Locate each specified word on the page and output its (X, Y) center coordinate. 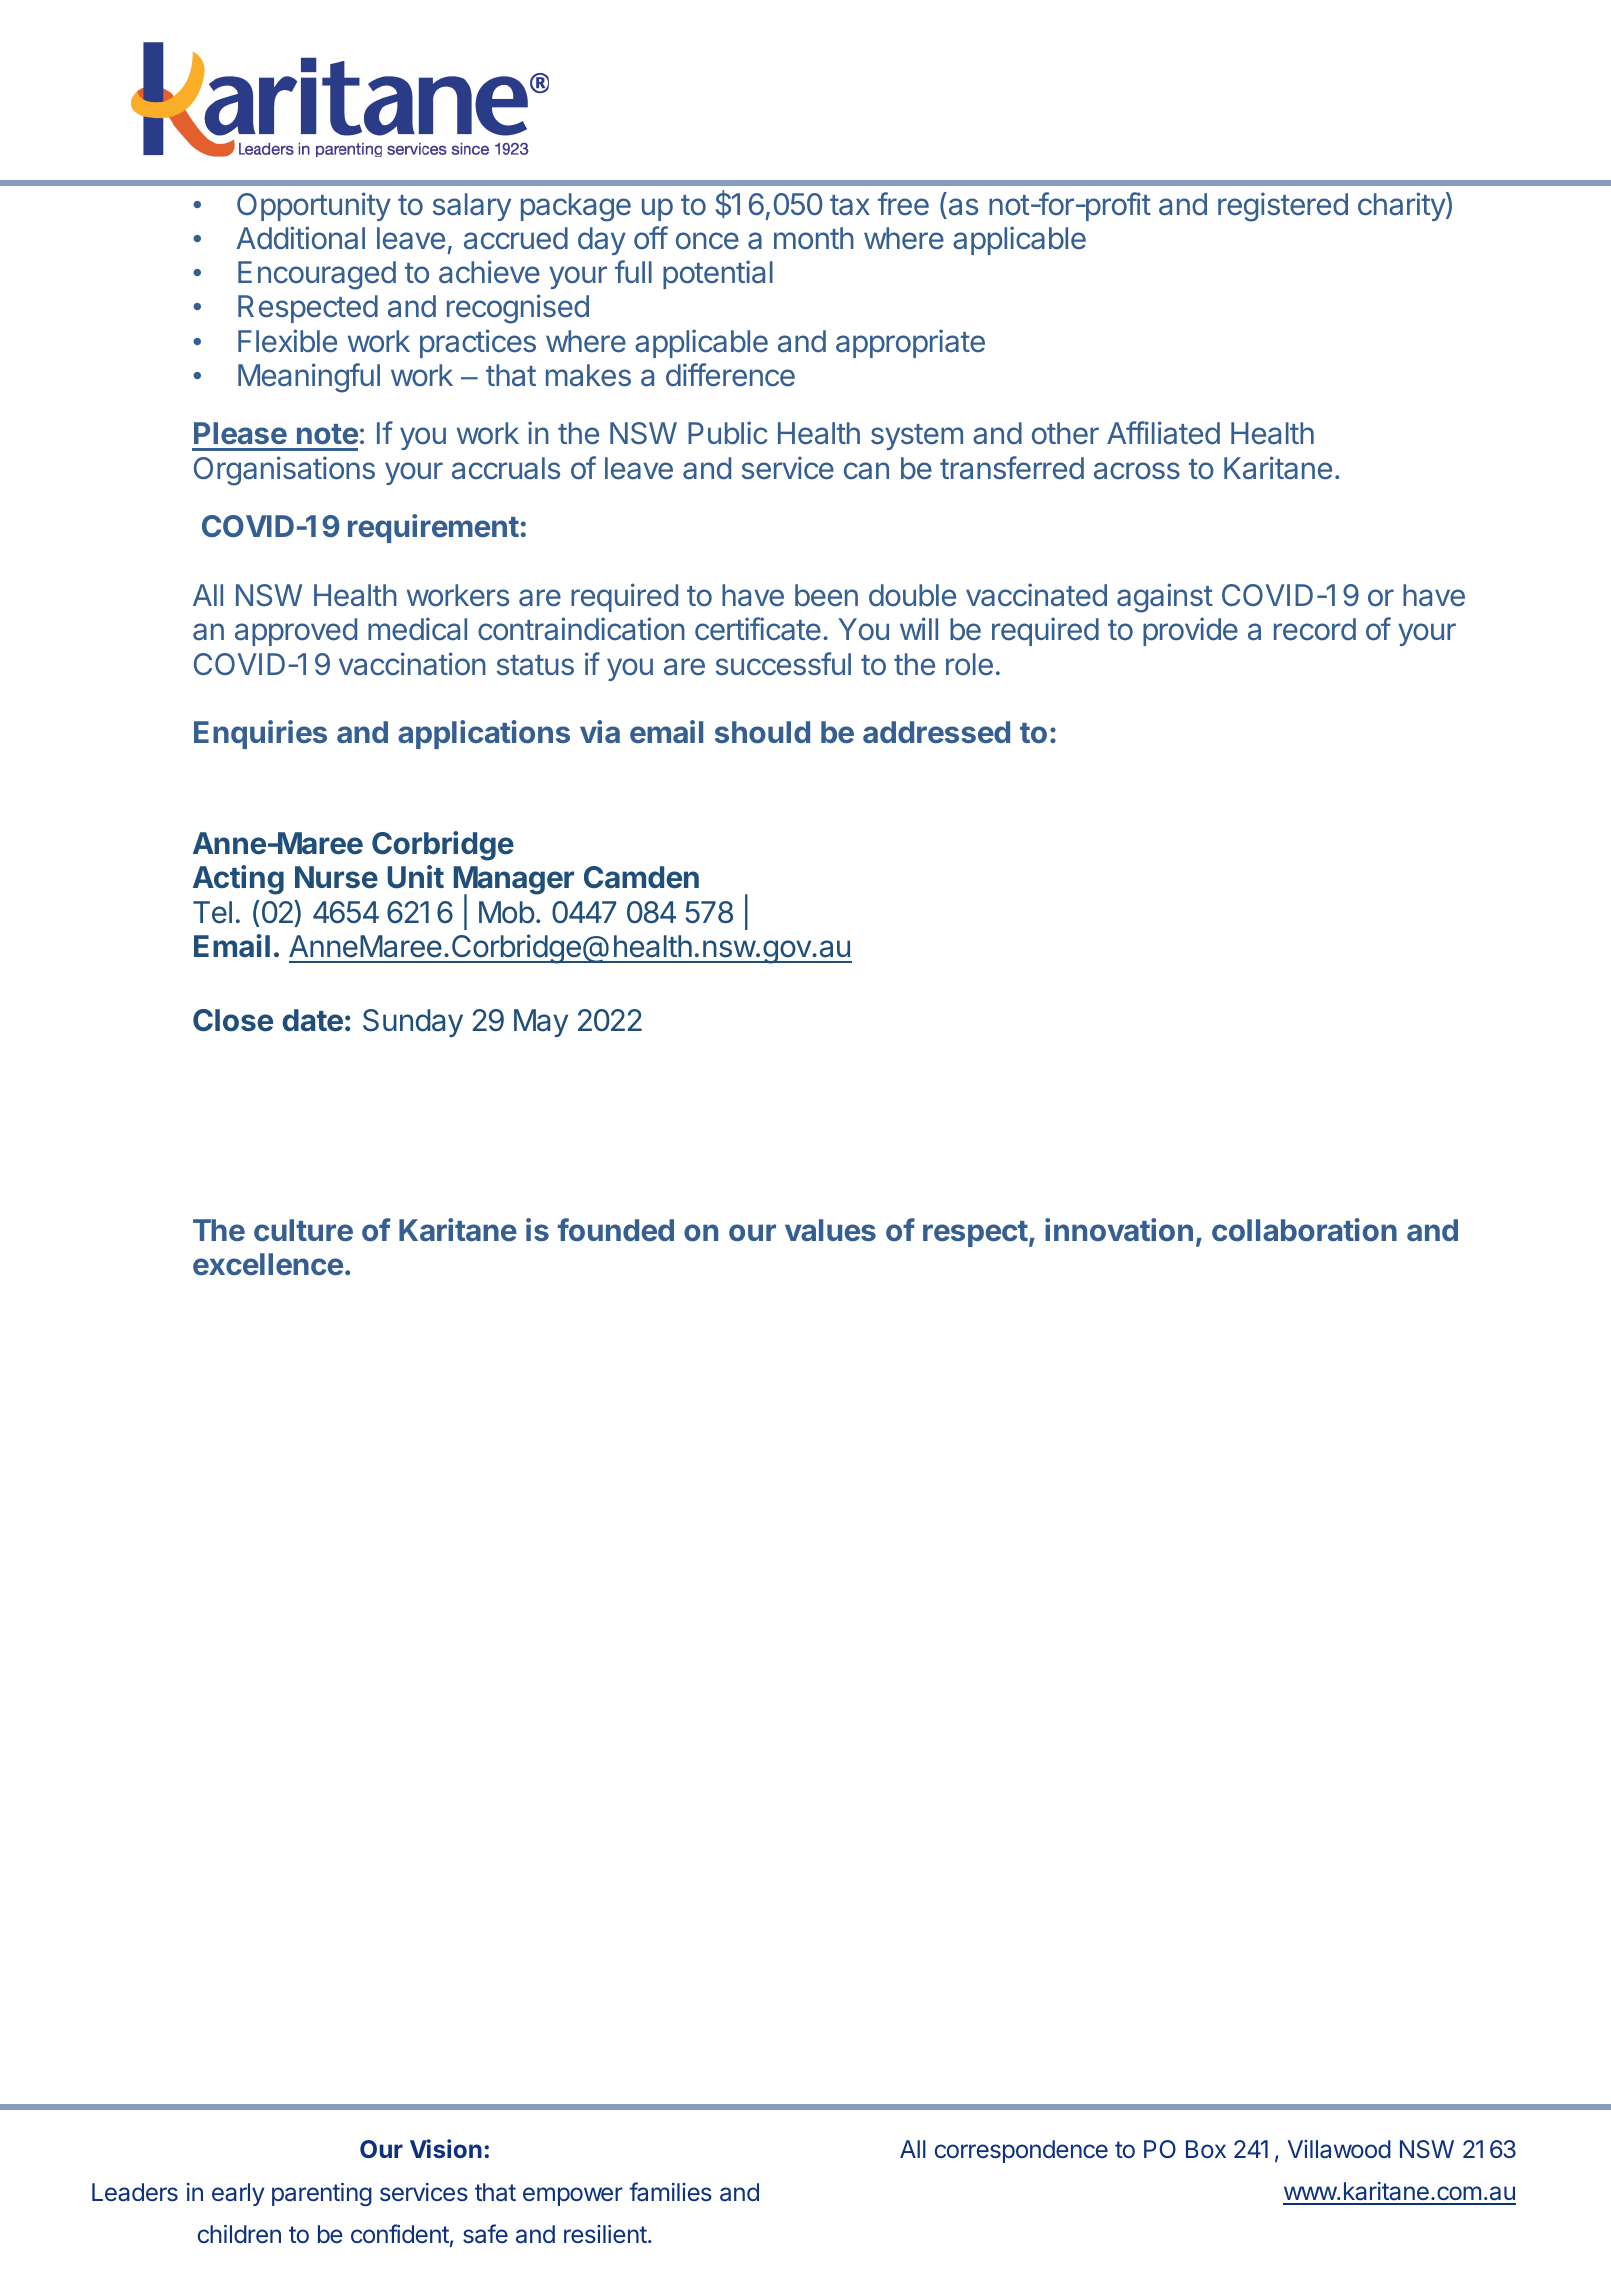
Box (1206, 2149)
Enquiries (260, 734)
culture (303, 1230)
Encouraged (317, 275)
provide (1190, 631)
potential (718, 274)
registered (1283, 207)
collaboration (1304, 1229)
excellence (268, 1264)
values (830, 1230)
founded (616, 1229)
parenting (322, 2194)
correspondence (1021, 2151)
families (670, 2192)
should (762, 732)
